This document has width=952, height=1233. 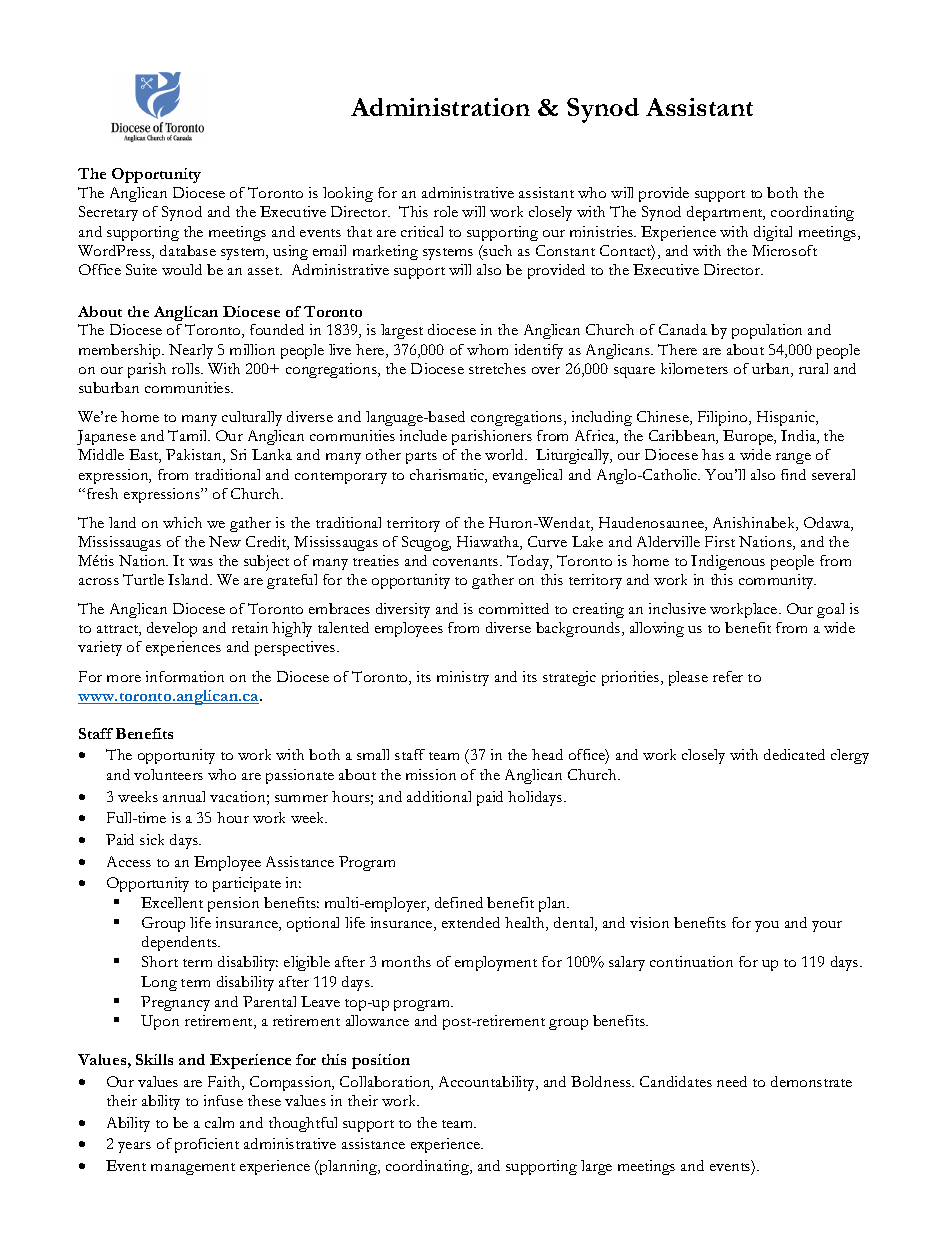 What do you see at coordinates (381, 1061) in the document?
I see `position` at bounding box center [381, 1061].
